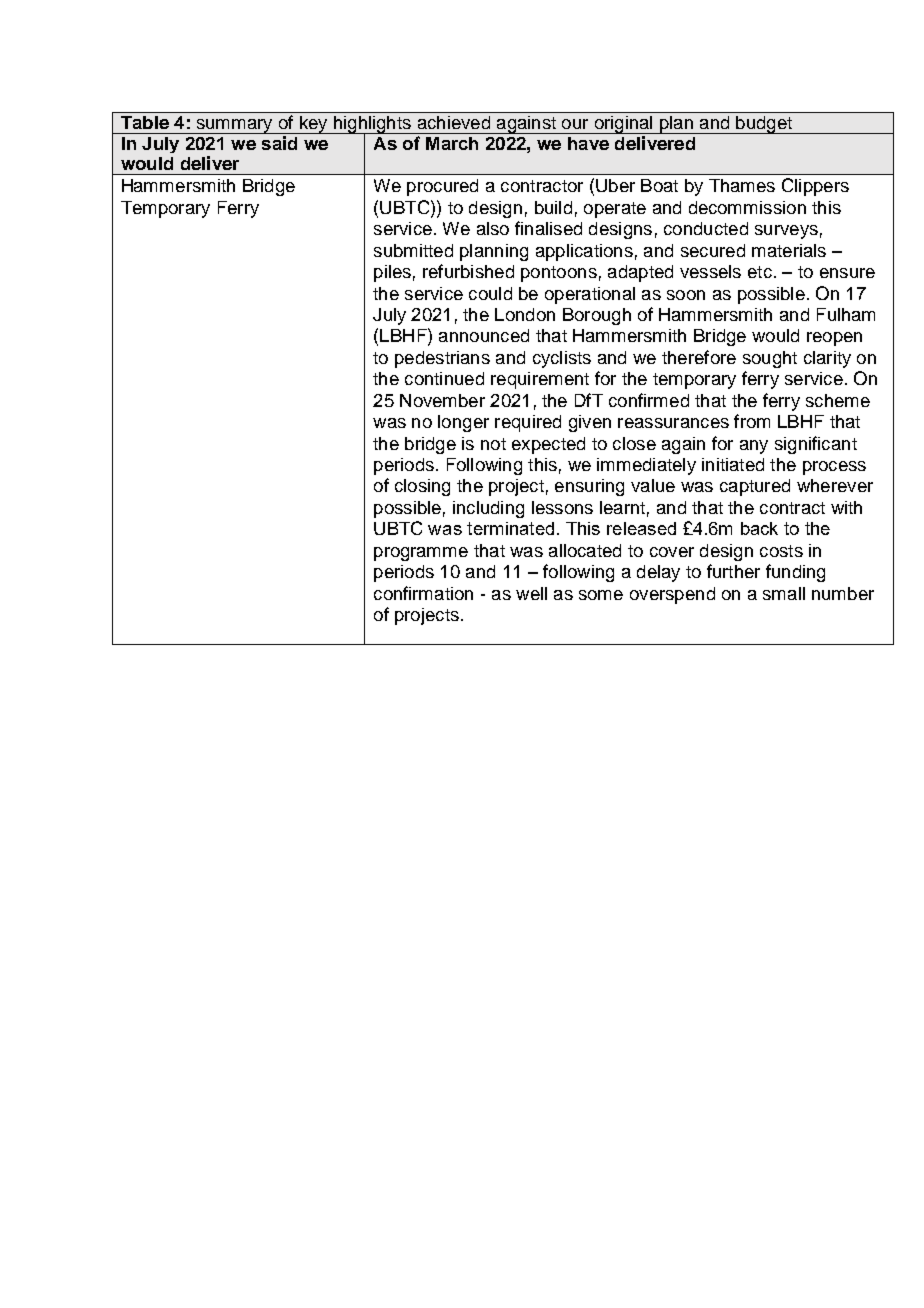 Image resolution: width=924 pixels, height=1308 pixels. What do you see at coordinates (770, 359) in the screenshot?
I see `sought` at bounding box center [770, 359].
